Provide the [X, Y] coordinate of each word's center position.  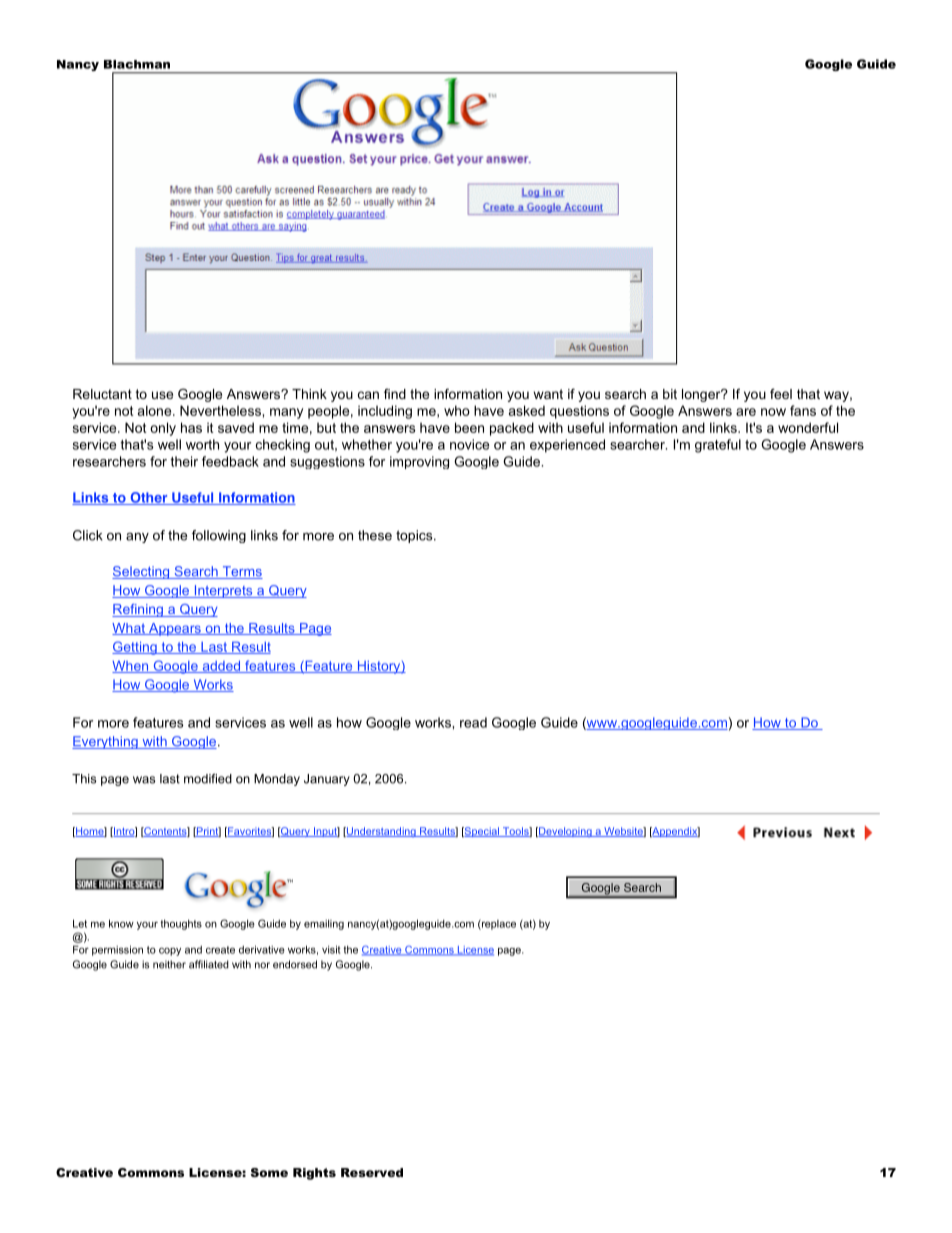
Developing [565, 832]
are [746, 412]
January [327, 780]
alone [156, 410]
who [457, 410]
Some [269, 1172]
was [144, 780]
